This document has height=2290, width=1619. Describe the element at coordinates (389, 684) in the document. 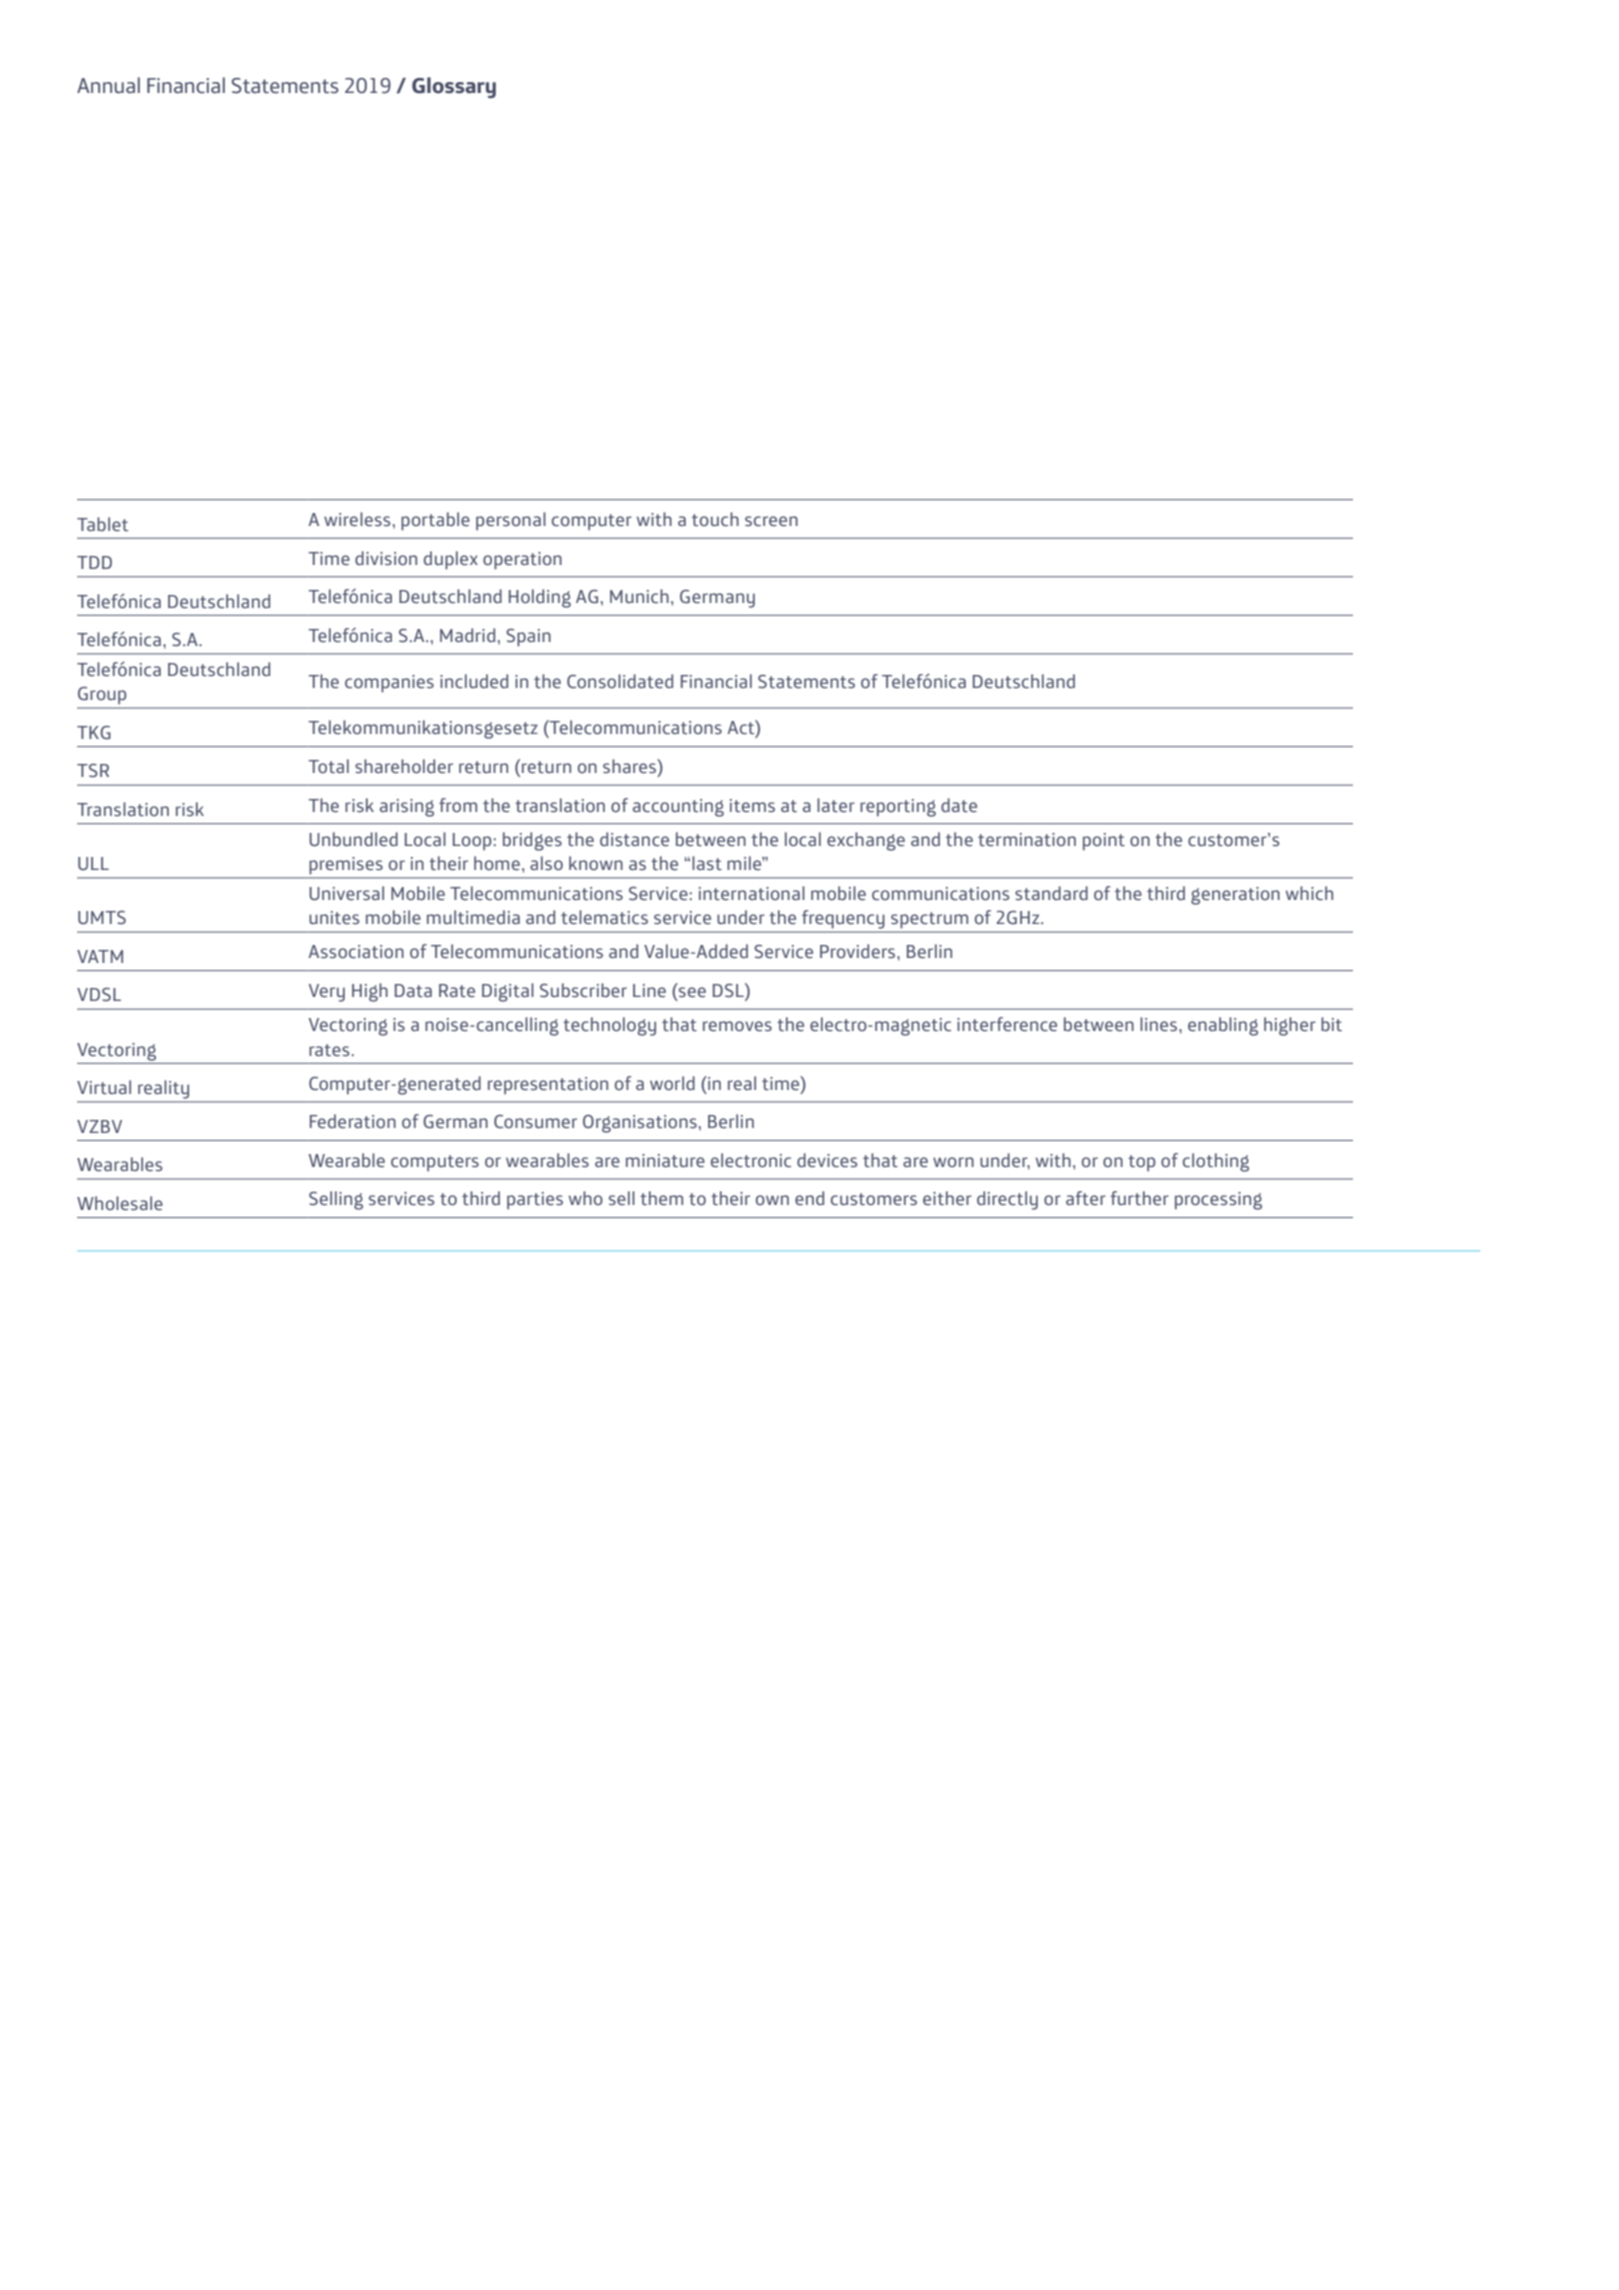

I see `companies` at that location.
